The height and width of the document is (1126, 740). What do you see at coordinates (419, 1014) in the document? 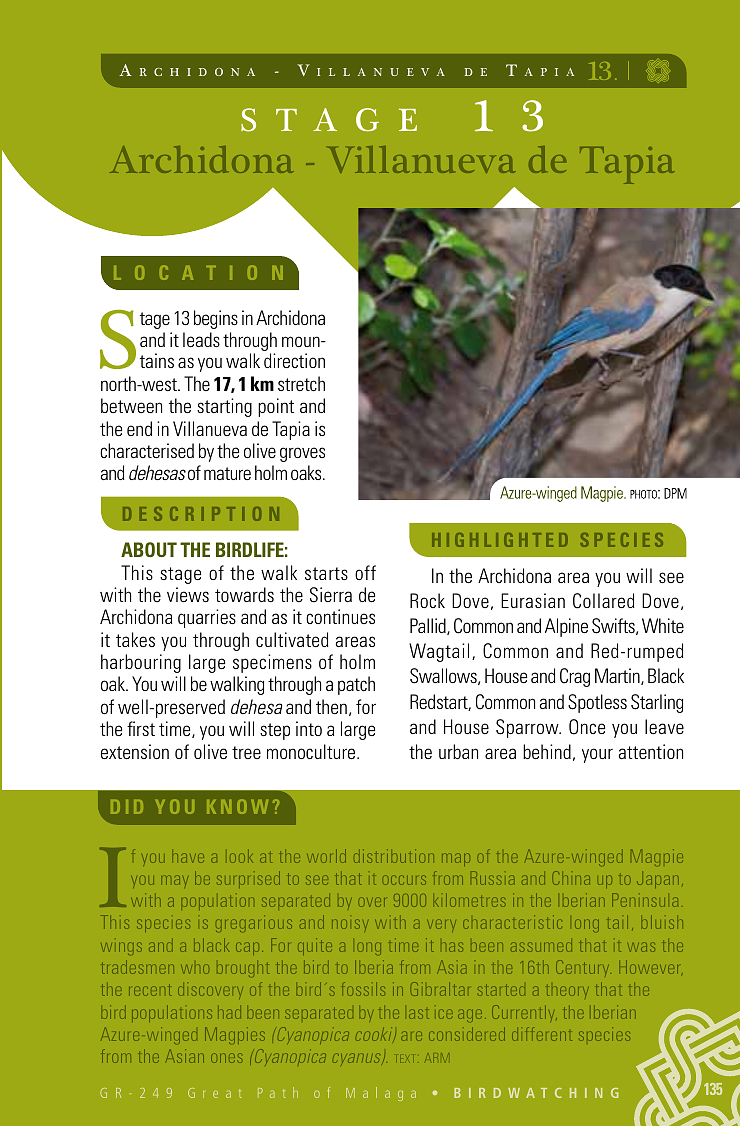
I see `last` at bounding box center [419, 1014].
